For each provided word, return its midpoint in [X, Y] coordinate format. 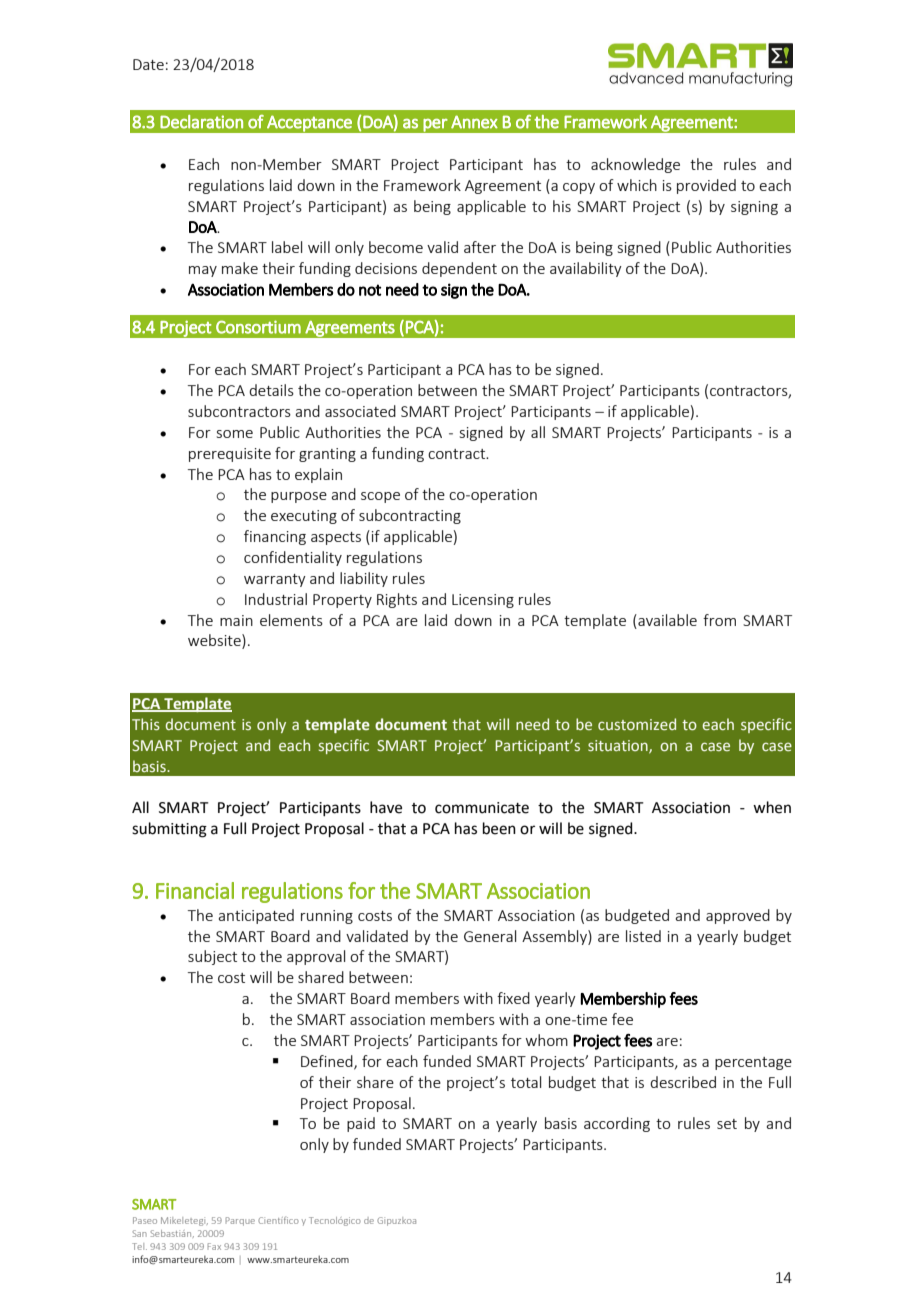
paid [361, 1124]
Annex [474, 122]
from [719, 620]
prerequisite [230, 455]
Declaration [201, 122]
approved [738, 916]
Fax [214, 1246]
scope [380, 497]
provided [706, 186]
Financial [195, 890]
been [499, 828]
